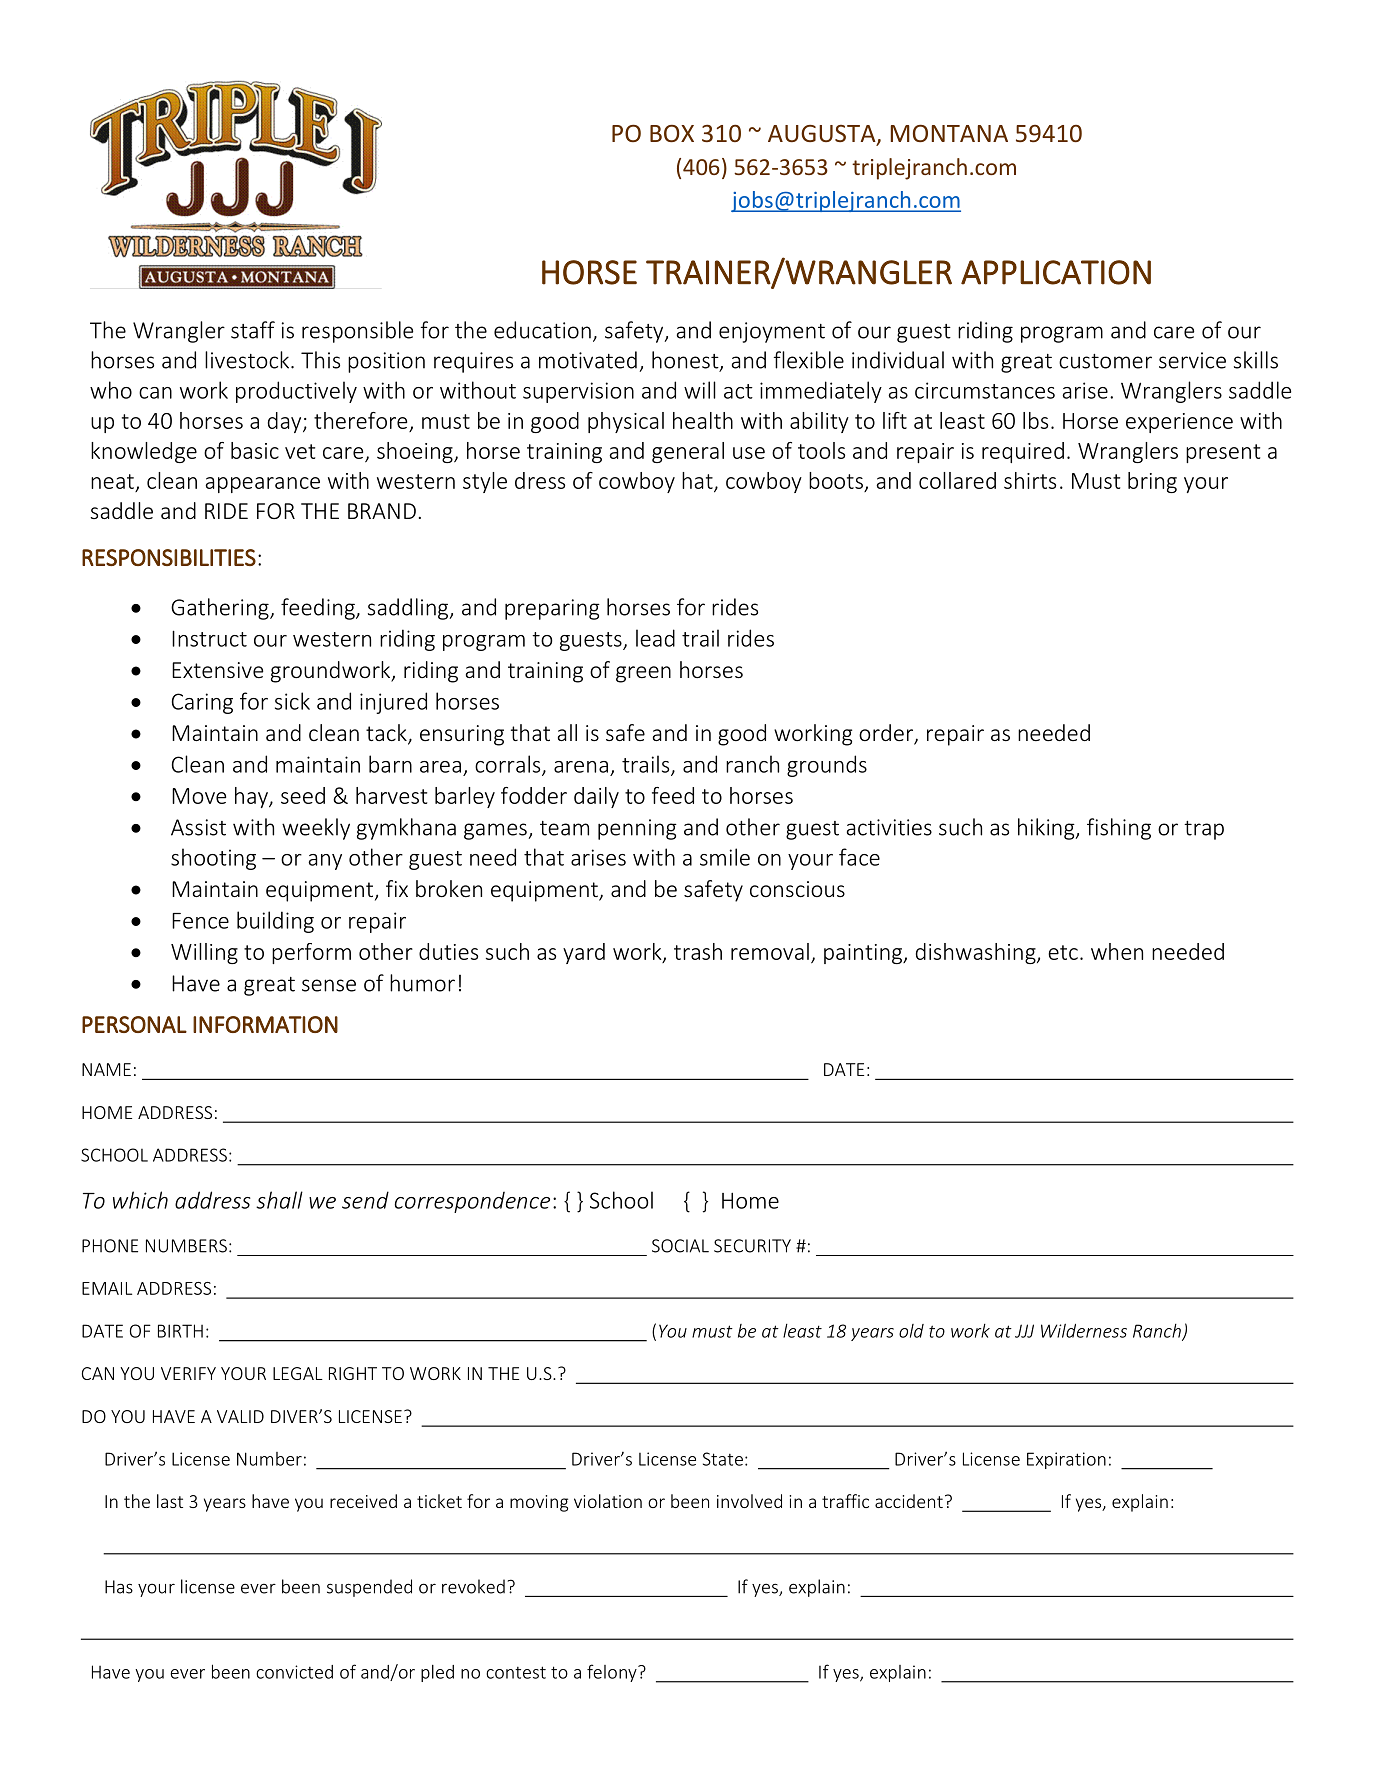 Image resolution: width=1374 pixels, height=1778 pixels. Describe the element at coordinates (1084, 1331) in the image. I see `Wilderness` at that location.
